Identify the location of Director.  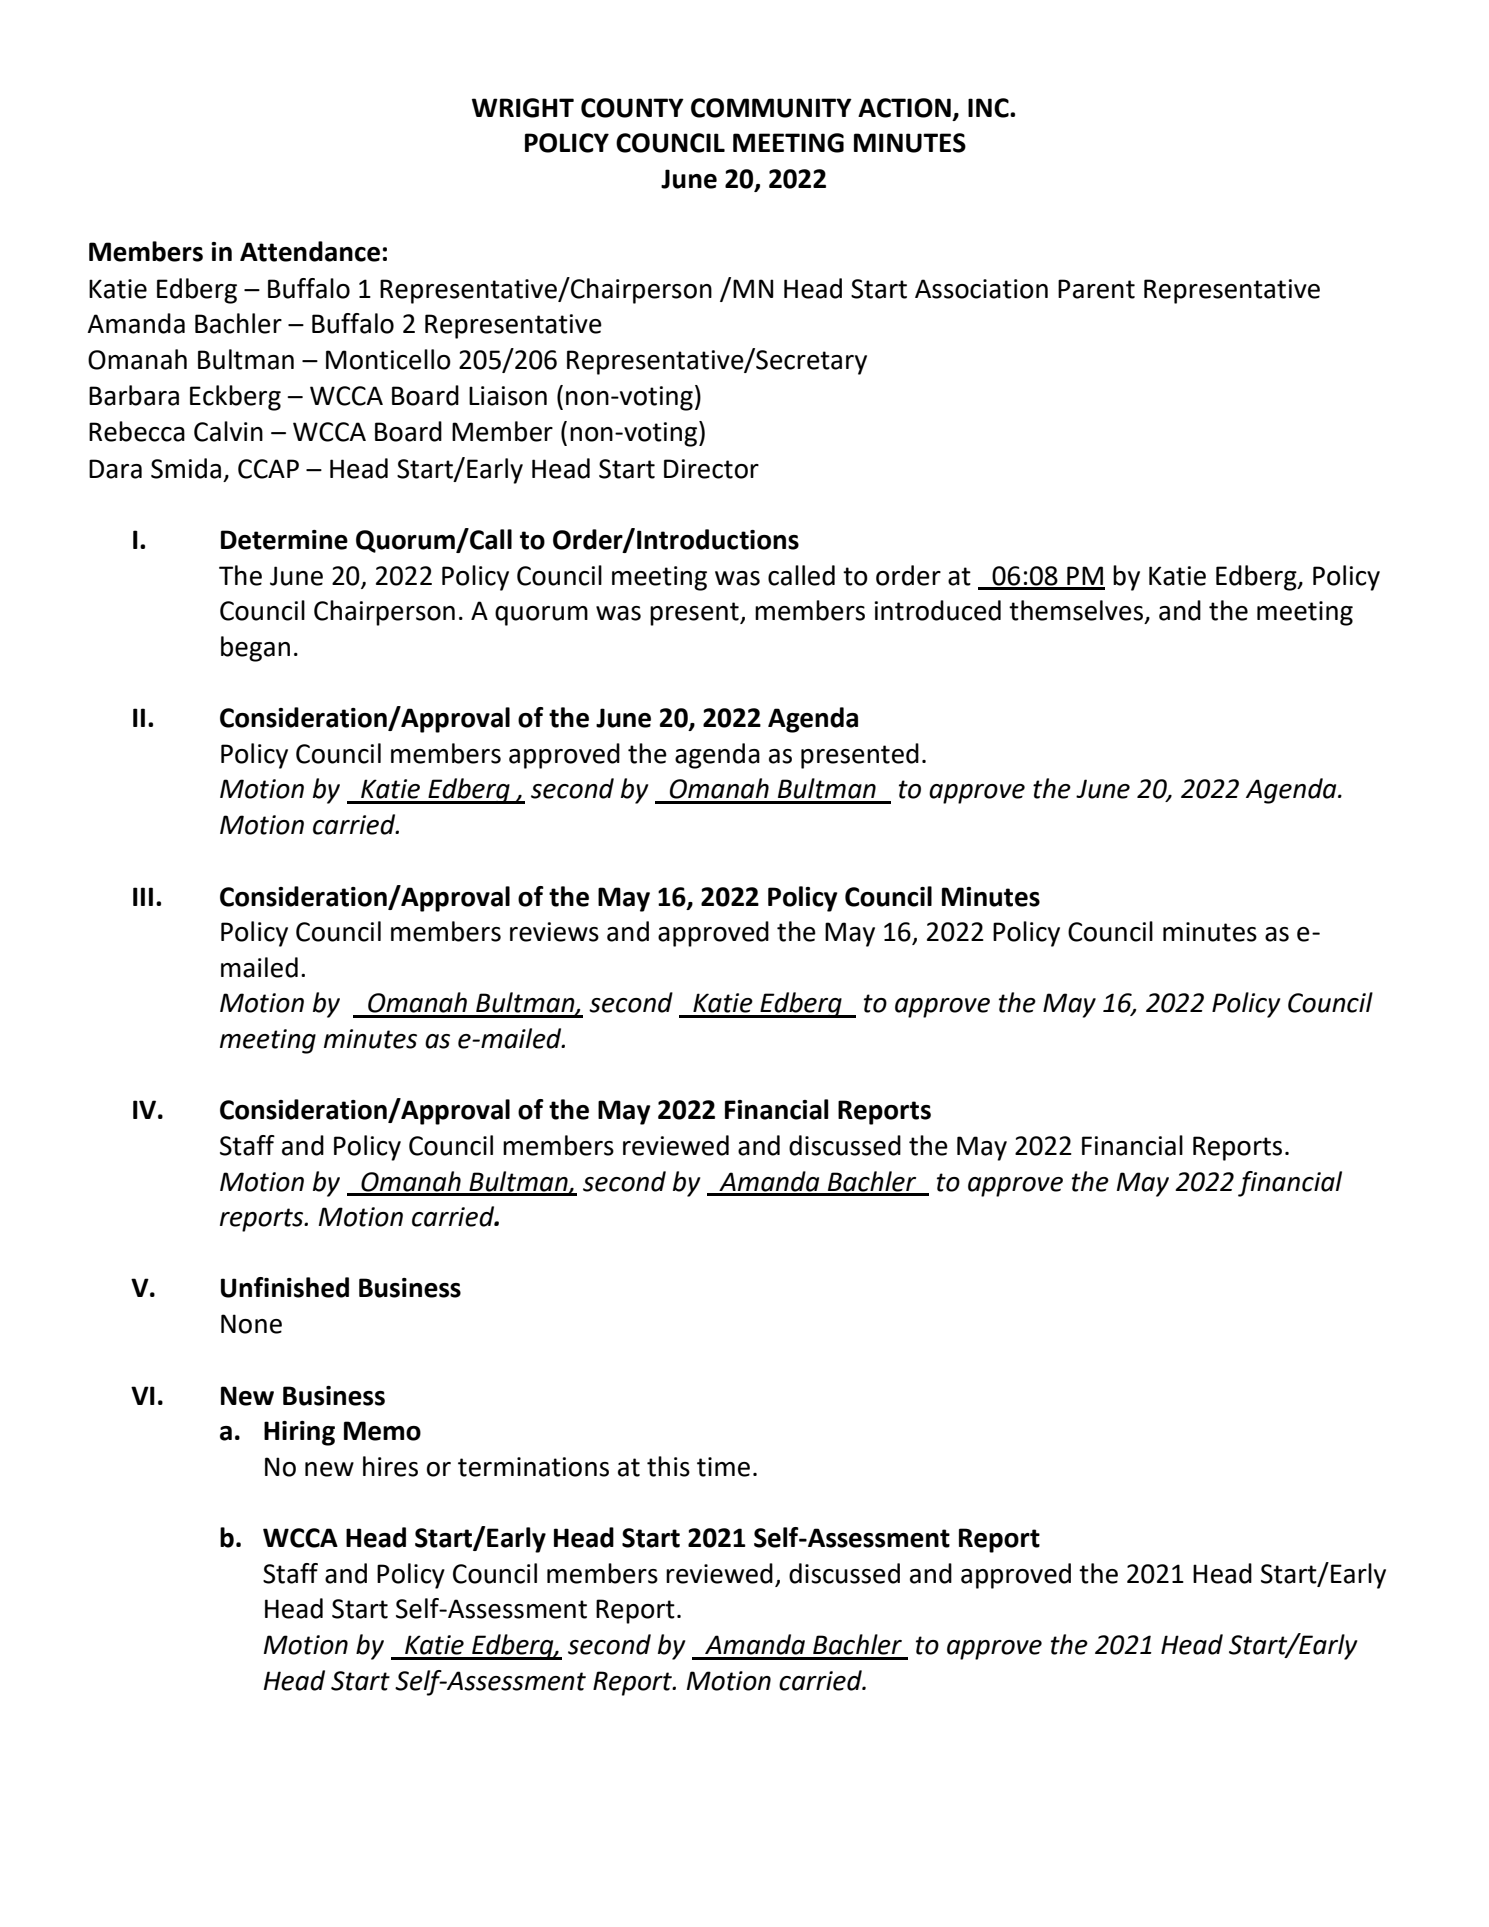
(711, 469).
